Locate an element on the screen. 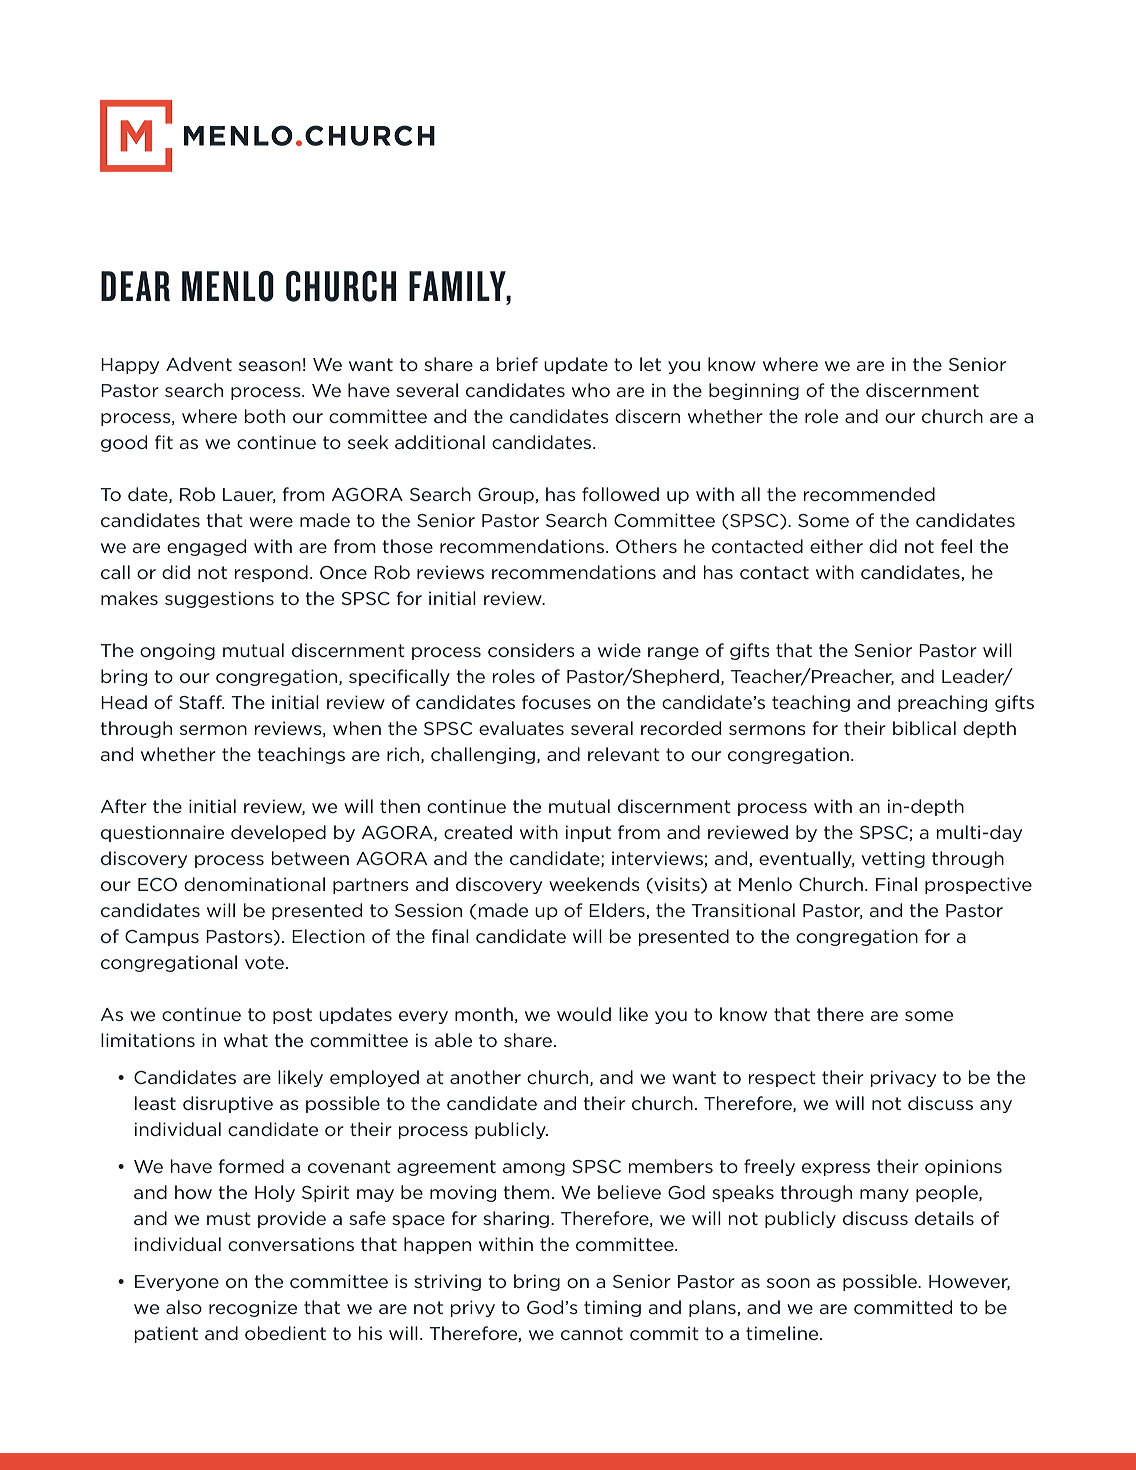  Transitional is located at coordinates (743, 910).
